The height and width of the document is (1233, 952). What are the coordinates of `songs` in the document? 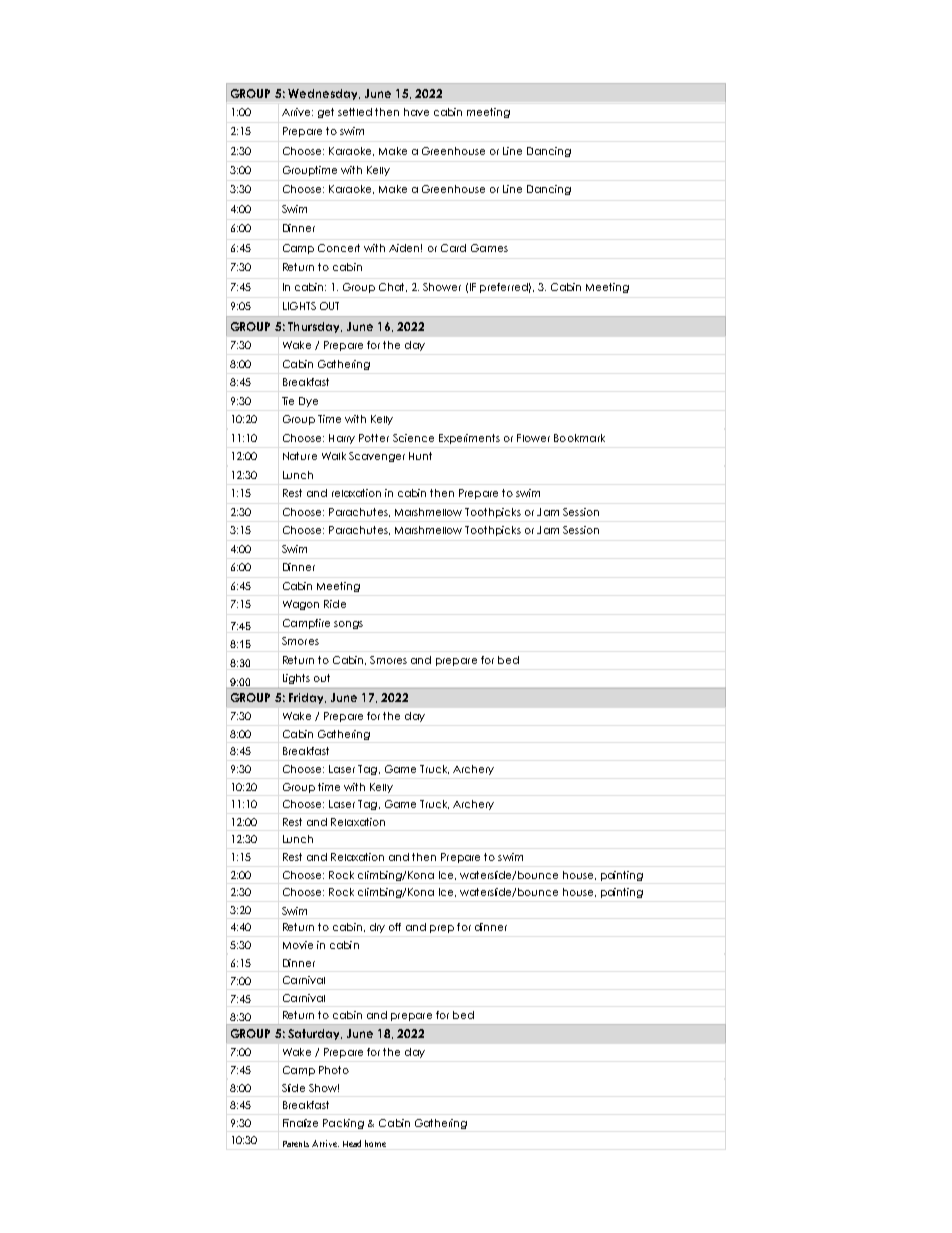 It's located at (348, 625).
